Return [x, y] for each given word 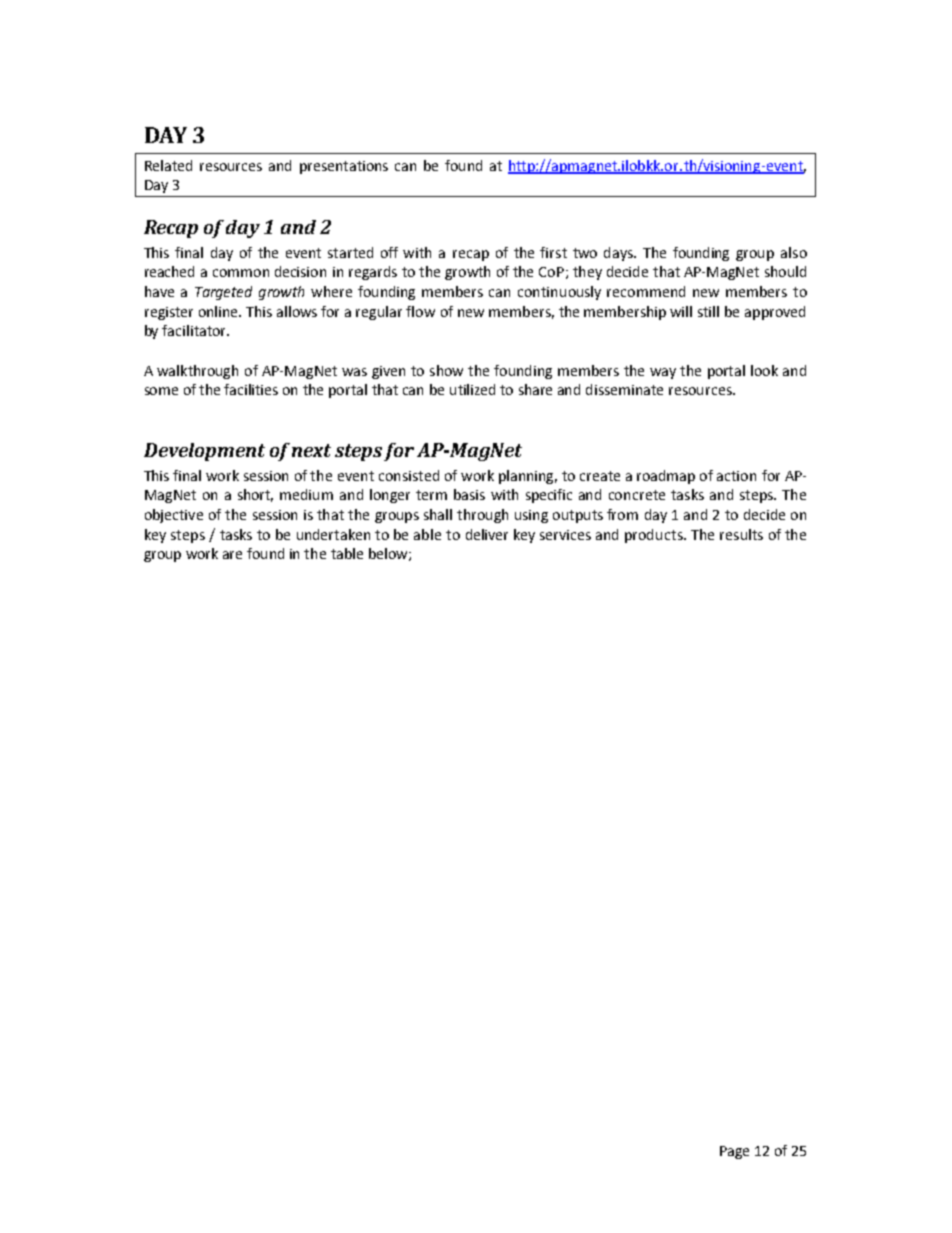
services [565, 535]
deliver [487, 534]
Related [168, 165]
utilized [472, 389]
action [736, 476]
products [655, 536]
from [622, 514]
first [553, 252]
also [794, 252]
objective [174, 516]
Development [204, 452]
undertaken [333, 534]
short [255, 495]
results [741, 534]
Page [734, 1152]
